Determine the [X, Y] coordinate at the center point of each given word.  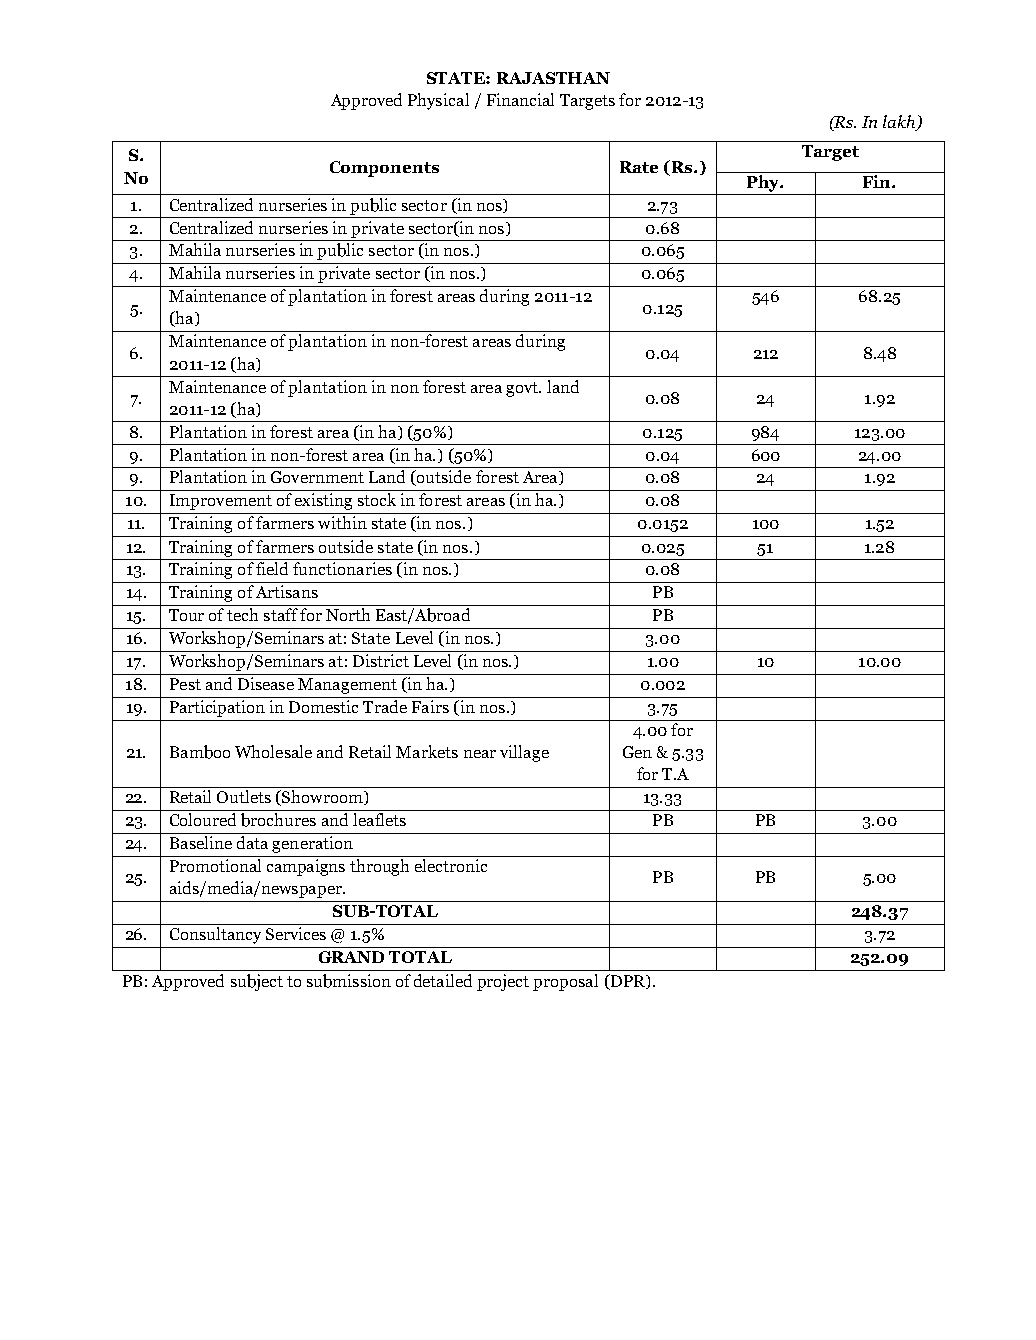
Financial [520, 99]
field [272, 568]
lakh [900, 123]
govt [523, 389]
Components [384, 169]
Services [296, 933]
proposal [565, 982]
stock [377, 499]
